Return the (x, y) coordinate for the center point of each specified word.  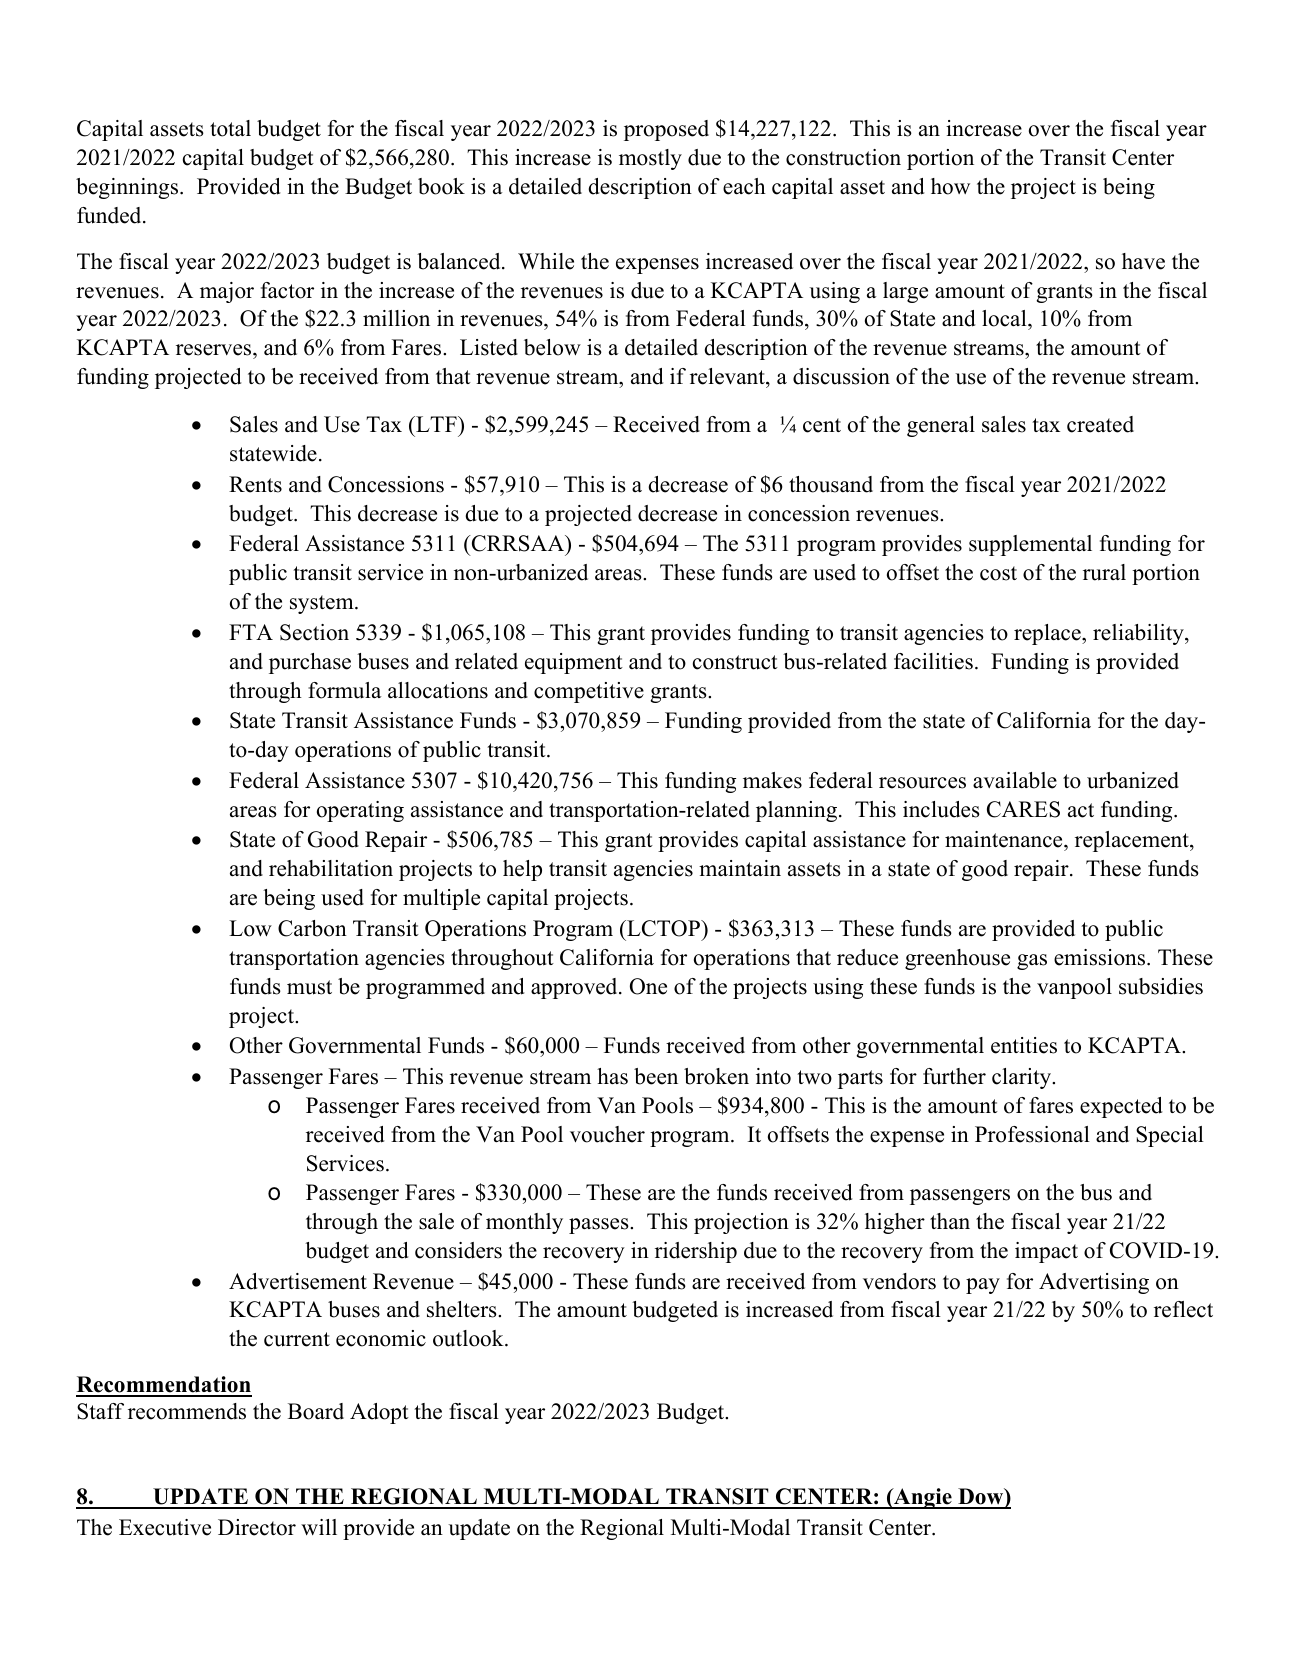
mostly (650, 159)
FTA (251, 632)
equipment (574, 663)
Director (257, 1527)
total (230, 128)
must (309, 987)
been (656, 1076)
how (950, 186)
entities (1024, 1045)
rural (1104, 572)
